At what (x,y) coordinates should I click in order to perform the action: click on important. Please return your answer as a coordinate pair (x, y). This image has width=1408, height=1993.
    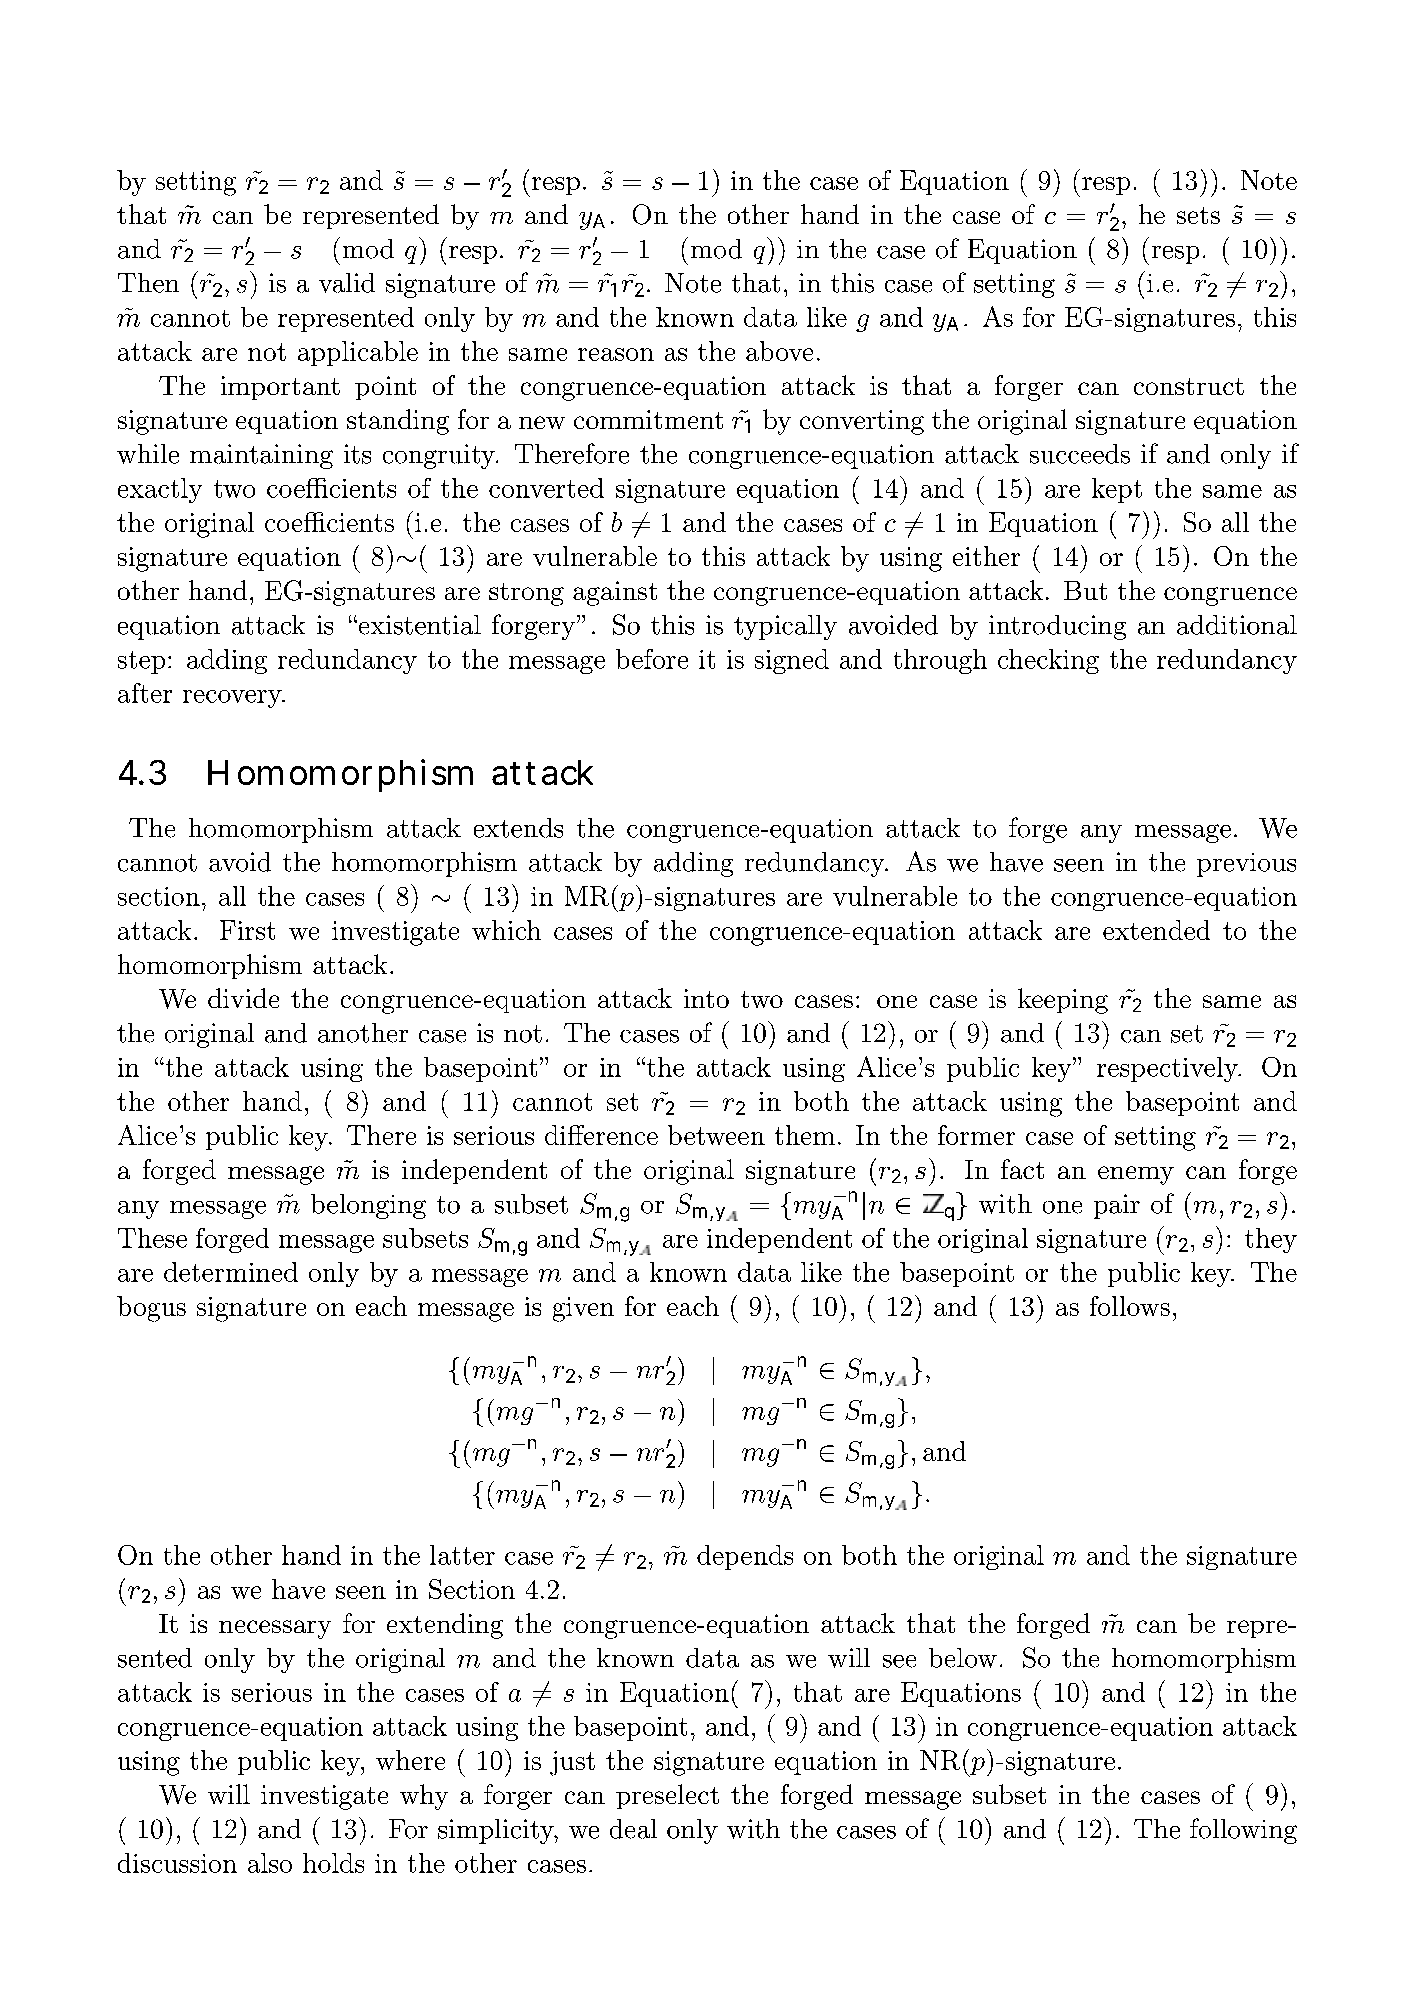
    Looking at the image, I should click on (280, 388).
